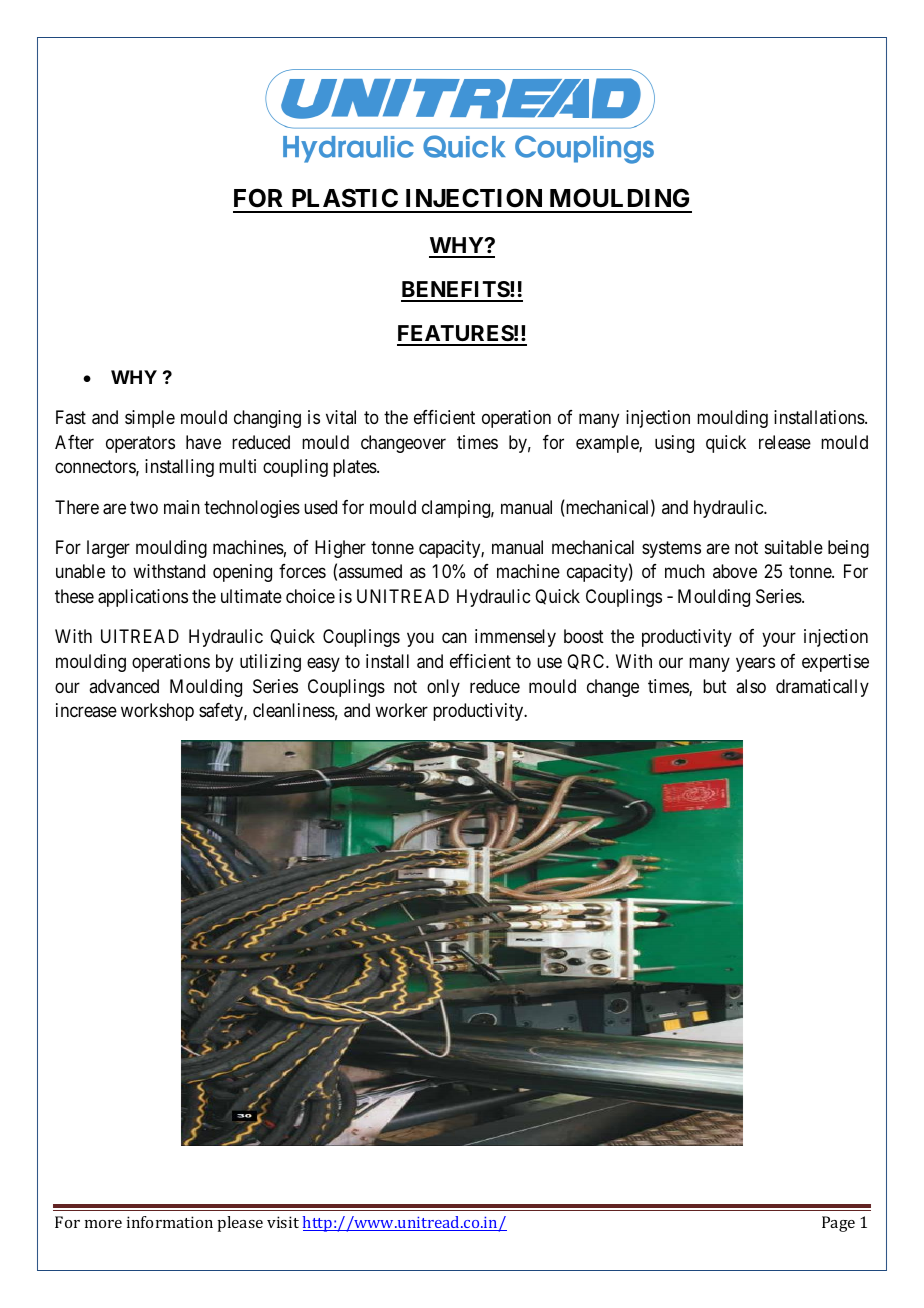 This screenshot has height=1308, width=924. What do you see at coordinates (355, 468) in the screenshot?
I see `plates` at bounding box center [355, 468].
